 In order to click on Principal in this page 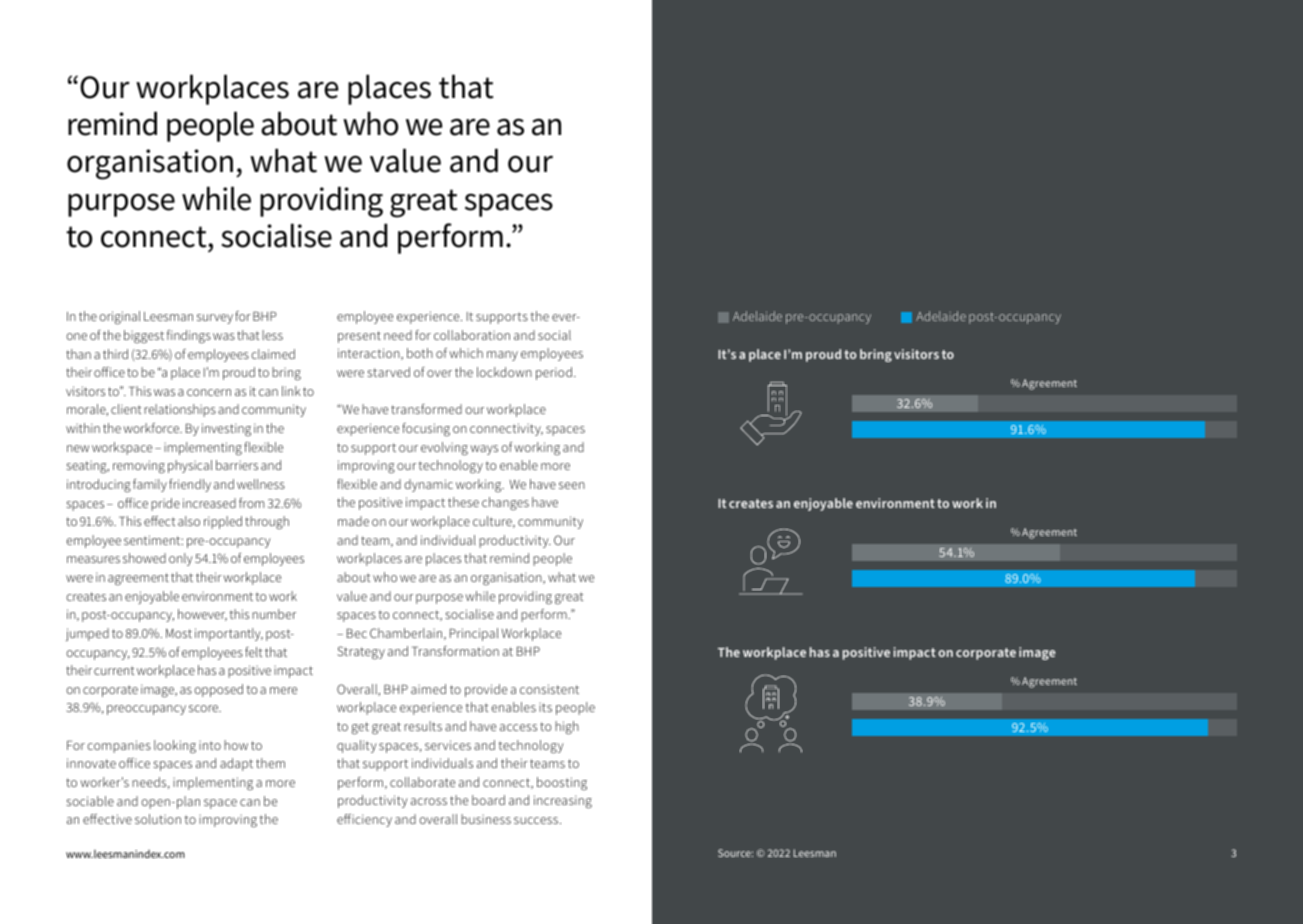, I will do `click(474, 634)`.
